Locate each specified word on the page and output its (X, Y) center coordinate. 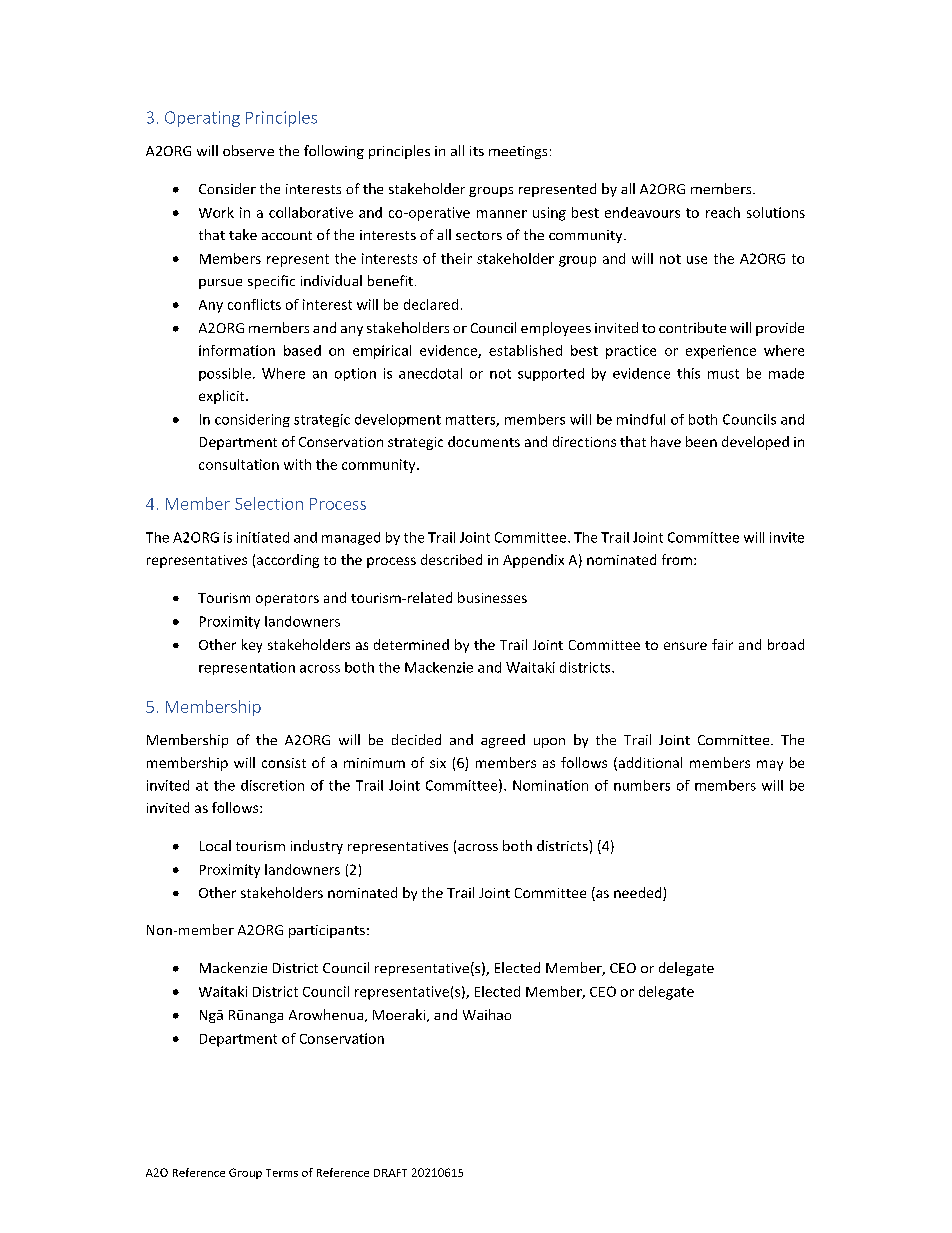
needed (639, 894)
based (302, 350)
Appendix (533, 561)
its (477, 151)
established (525, 350)
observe (248, 150)
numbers (642, 785)
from (677, 559)
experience (721, 352)
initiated (263, 537)
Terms (282, 1173)
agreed (503, 741)
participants (327, 931)
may (770, 765)
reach (723, 212)
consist (284, 763)
